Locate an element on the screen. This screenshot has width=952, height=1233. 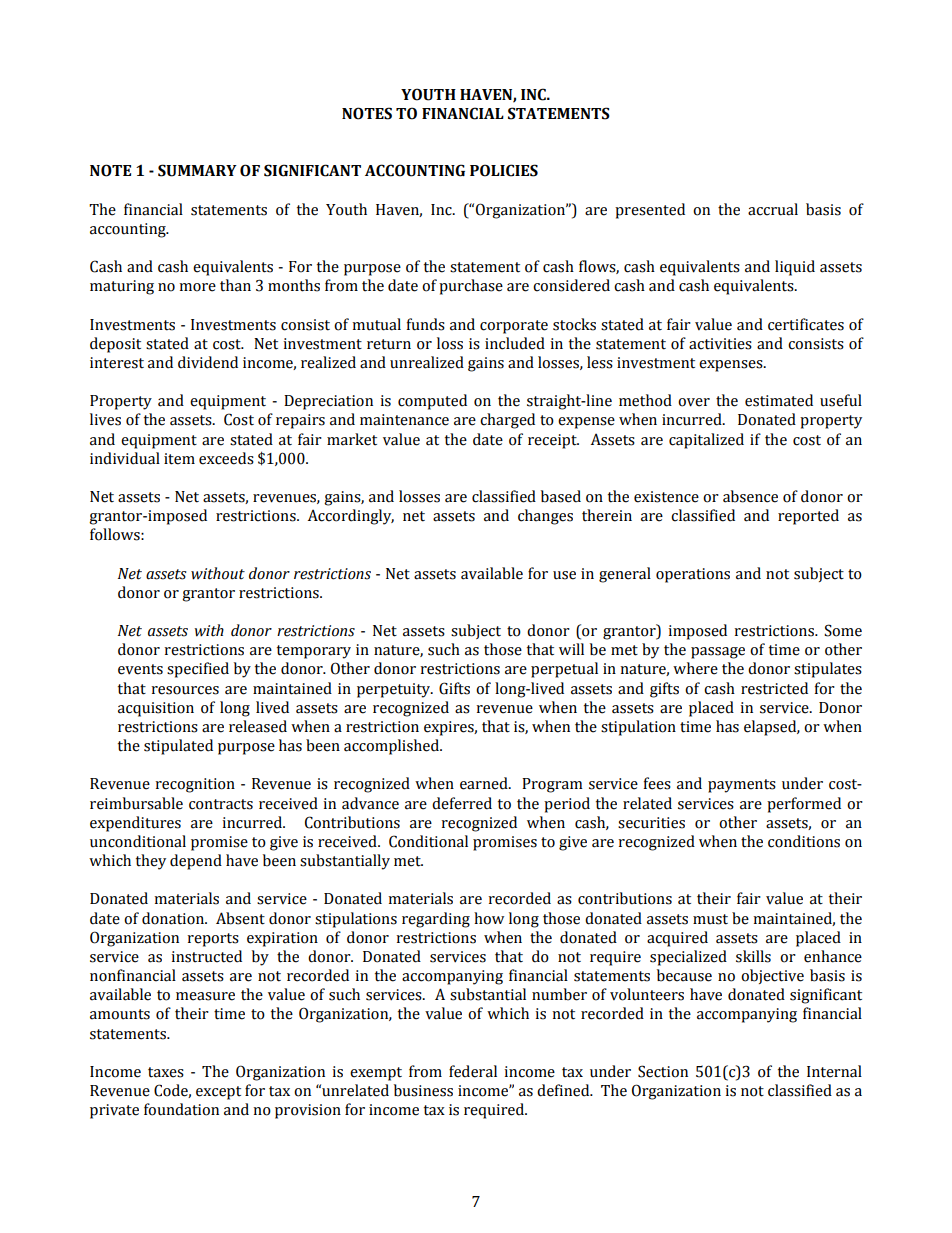
accrual is located at coordinates (773, 209).
